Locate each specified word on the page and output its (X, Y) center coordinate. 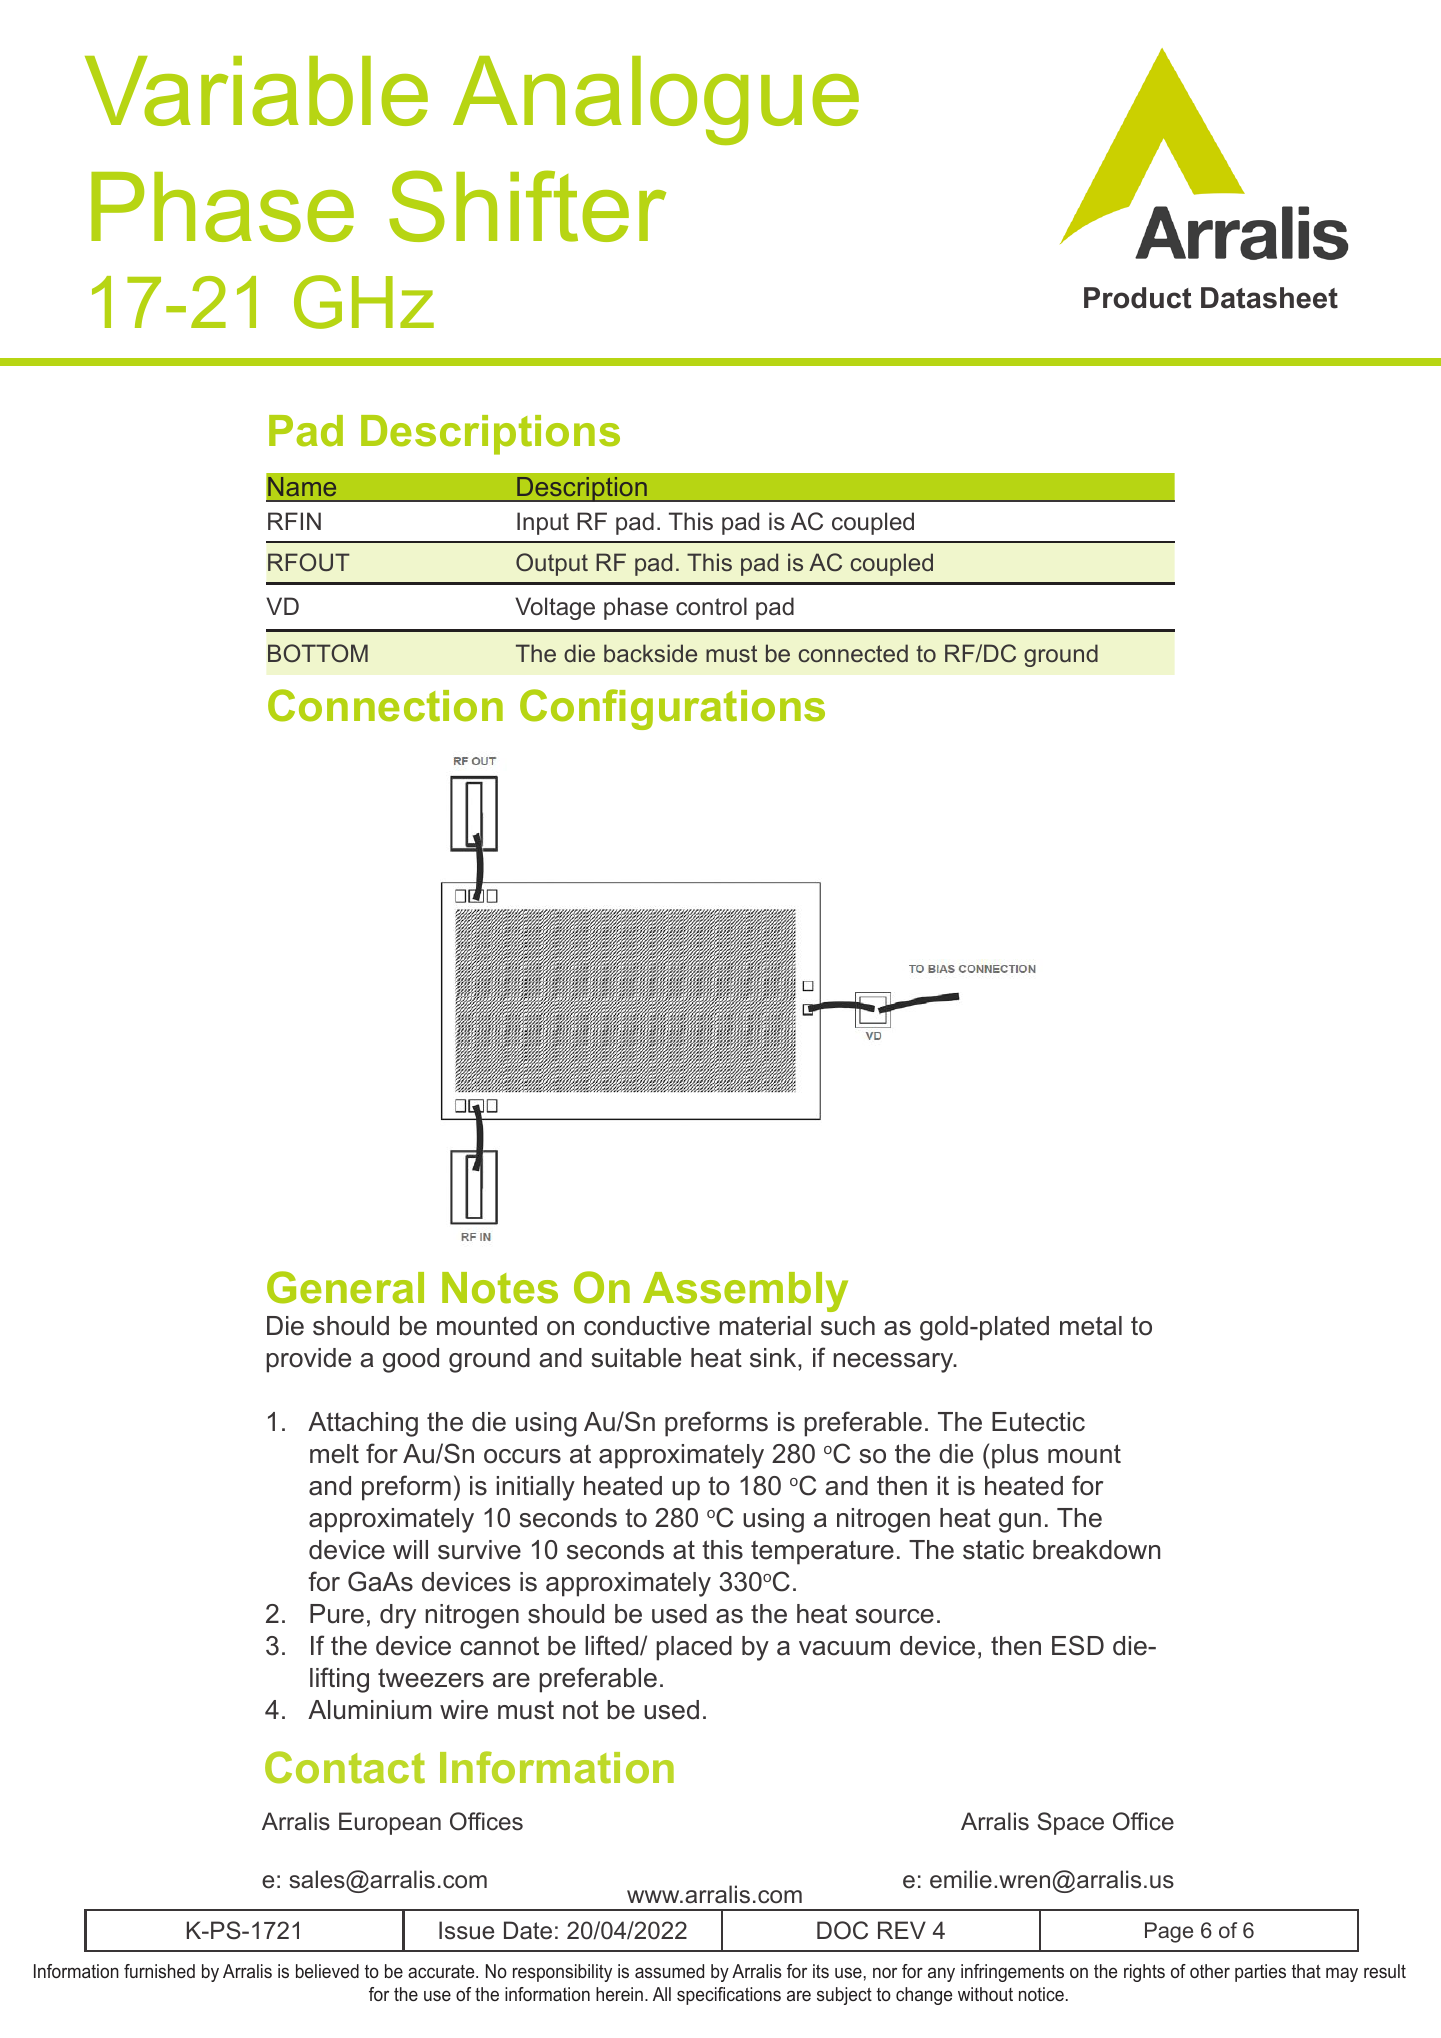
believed (327, 1971)
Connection (385, 705)
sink (774, 1358)
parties (1260, 1973)
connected (853, 653)
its (821, 1971)
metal (1091, 1326)
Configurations (672, 709)
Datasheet (1269, 298)
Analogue (656, 100)
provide (308, 1360)
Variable (256, 91)
